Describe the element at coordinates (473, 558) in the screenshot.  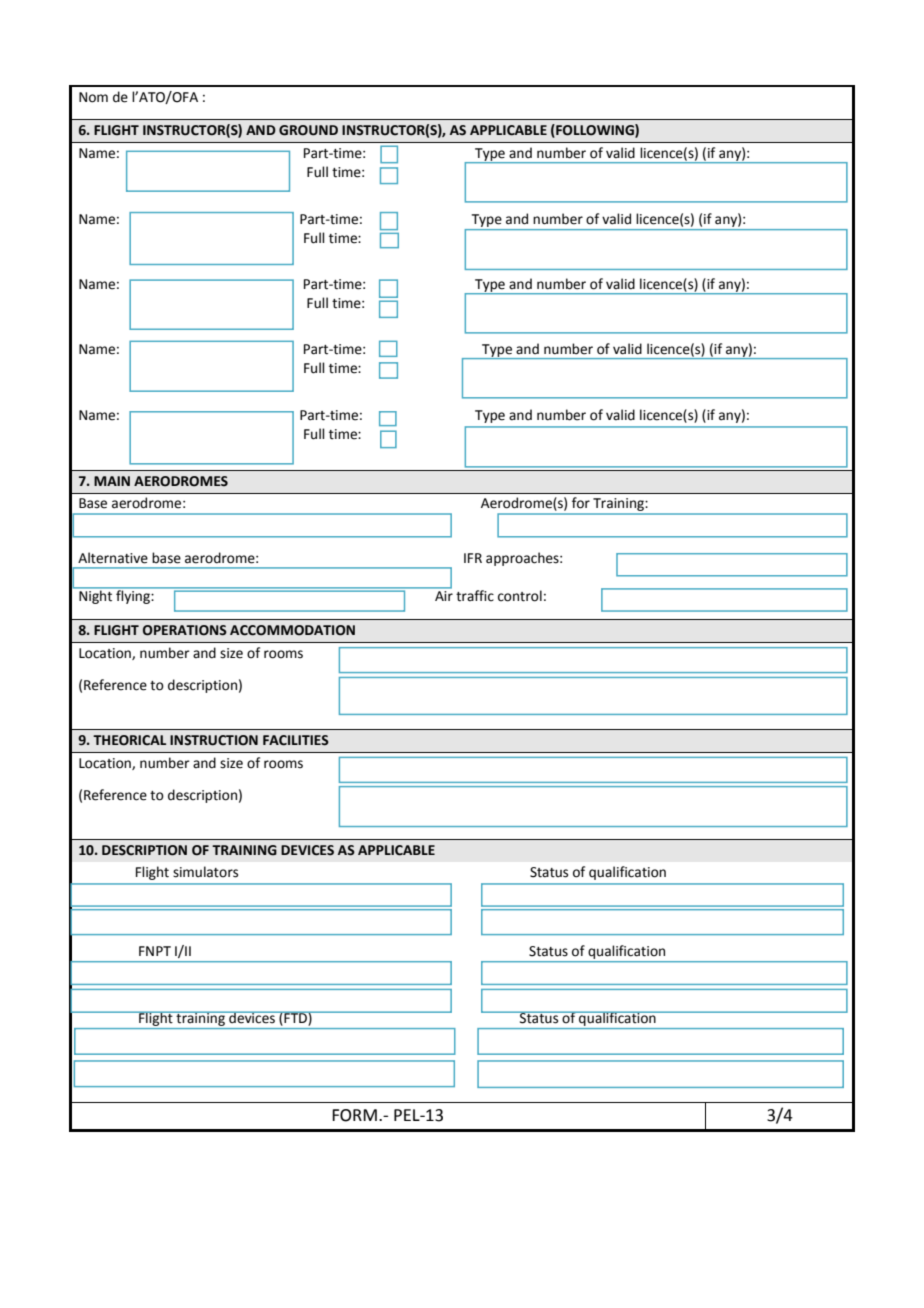
I see `IFR` at that location.
